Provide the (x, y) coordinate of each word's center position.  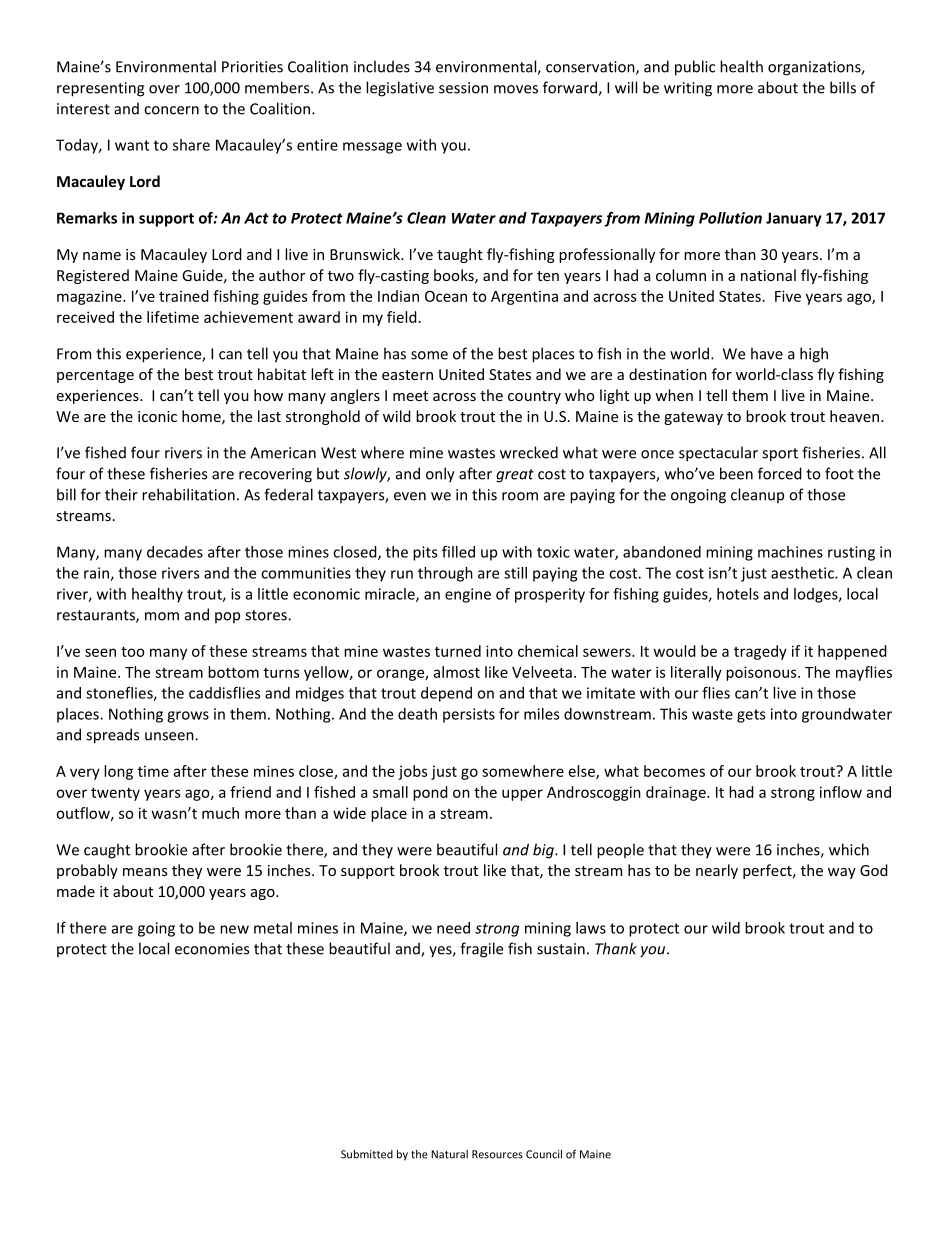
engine (468, 595)
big (544, 851)
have (767, 353)
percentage (95, 376)
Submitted (367, 1154)
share (191, 145)
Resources (497, 1154)
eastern (407, 375)
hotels (738, 594)
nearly (717, 871)
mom (162, 616)
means (145, 872)
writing (688, 89)
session (463, 88)
